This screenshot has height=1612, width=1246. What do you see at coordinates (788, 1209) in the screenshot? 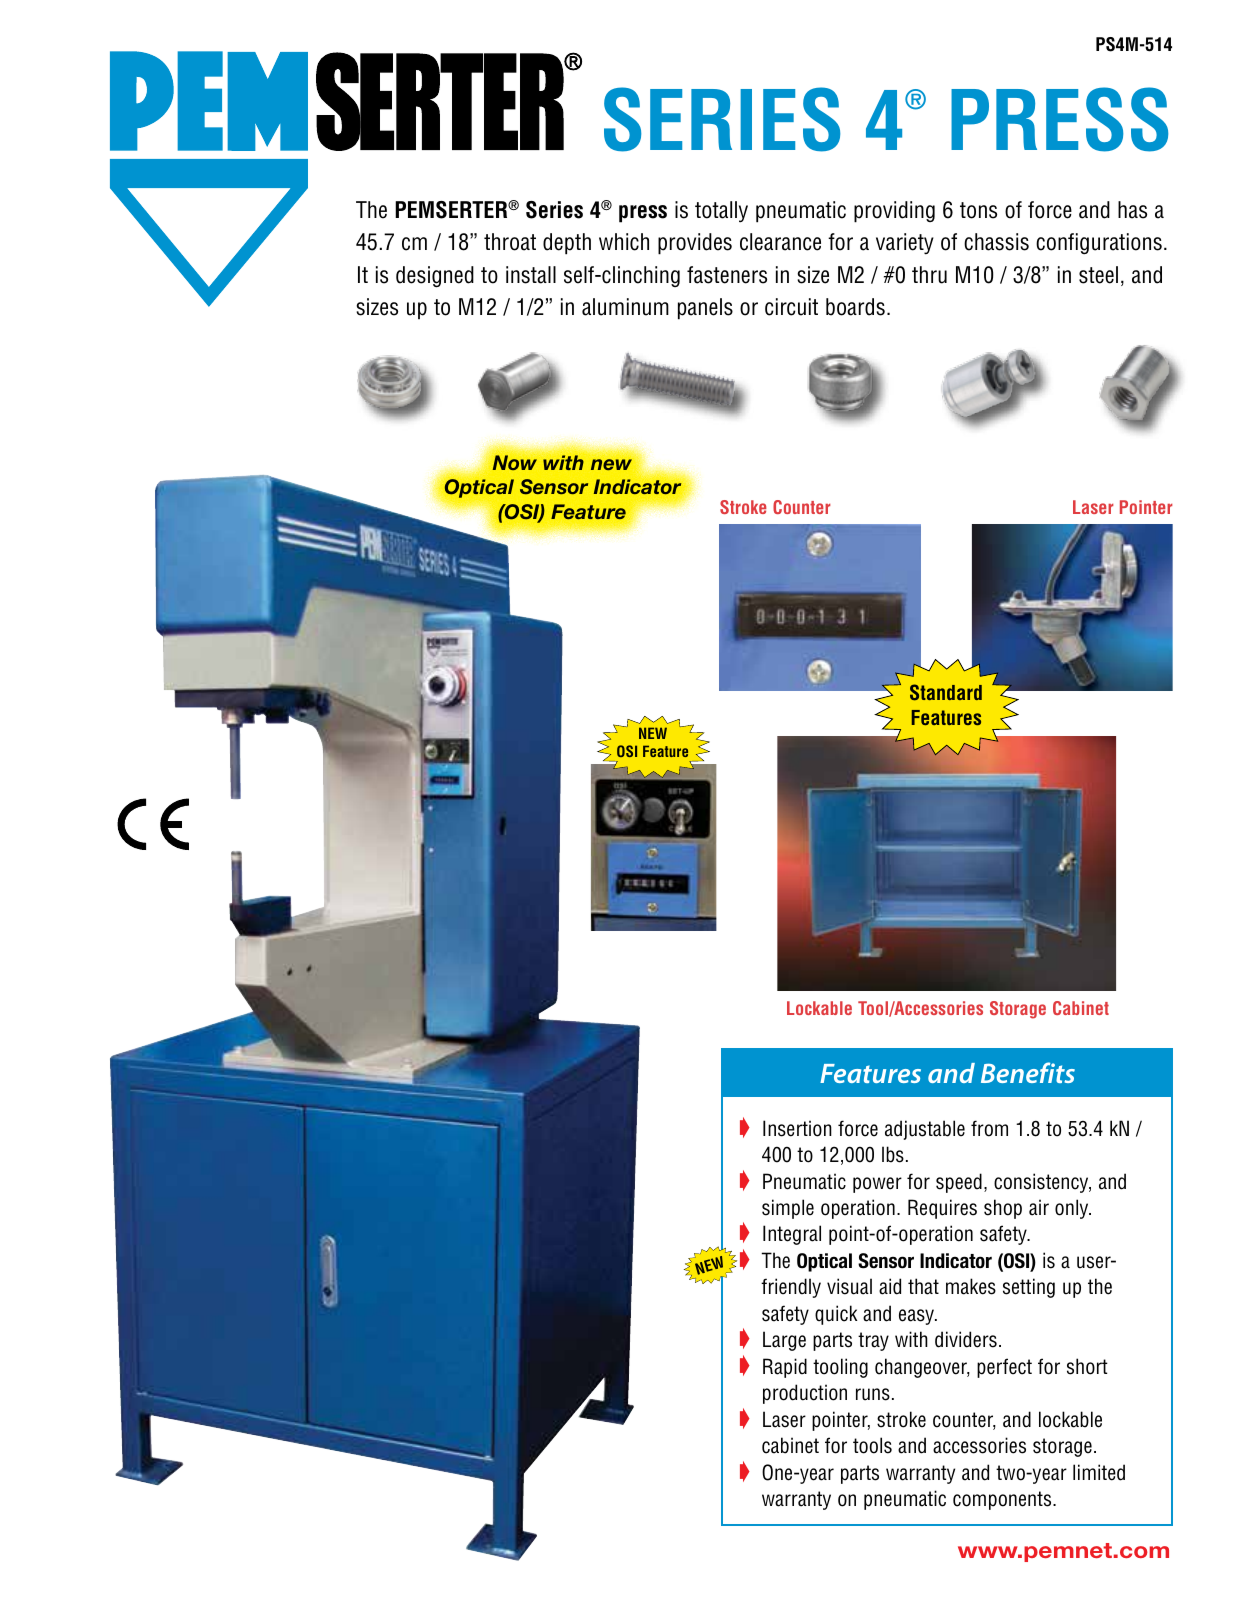
I see `simple` at bounding box center [788, 1209].
